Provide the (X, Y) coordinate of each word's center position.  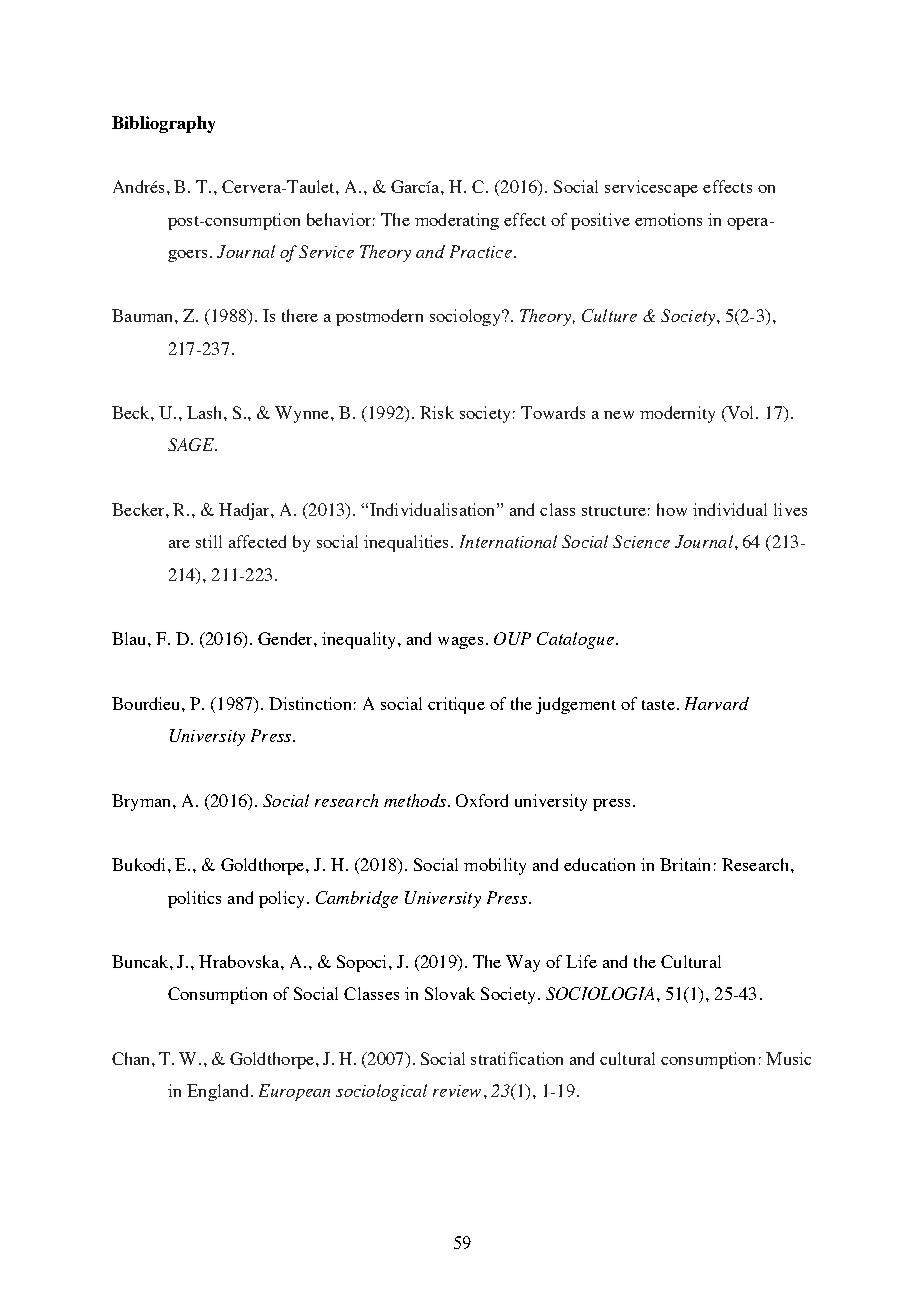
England (217, 1092)
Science (641, 541)
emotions (668, 219)
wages (460, 643)
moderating (457, 221)
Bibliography (163, 124)
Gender (286, 638)
